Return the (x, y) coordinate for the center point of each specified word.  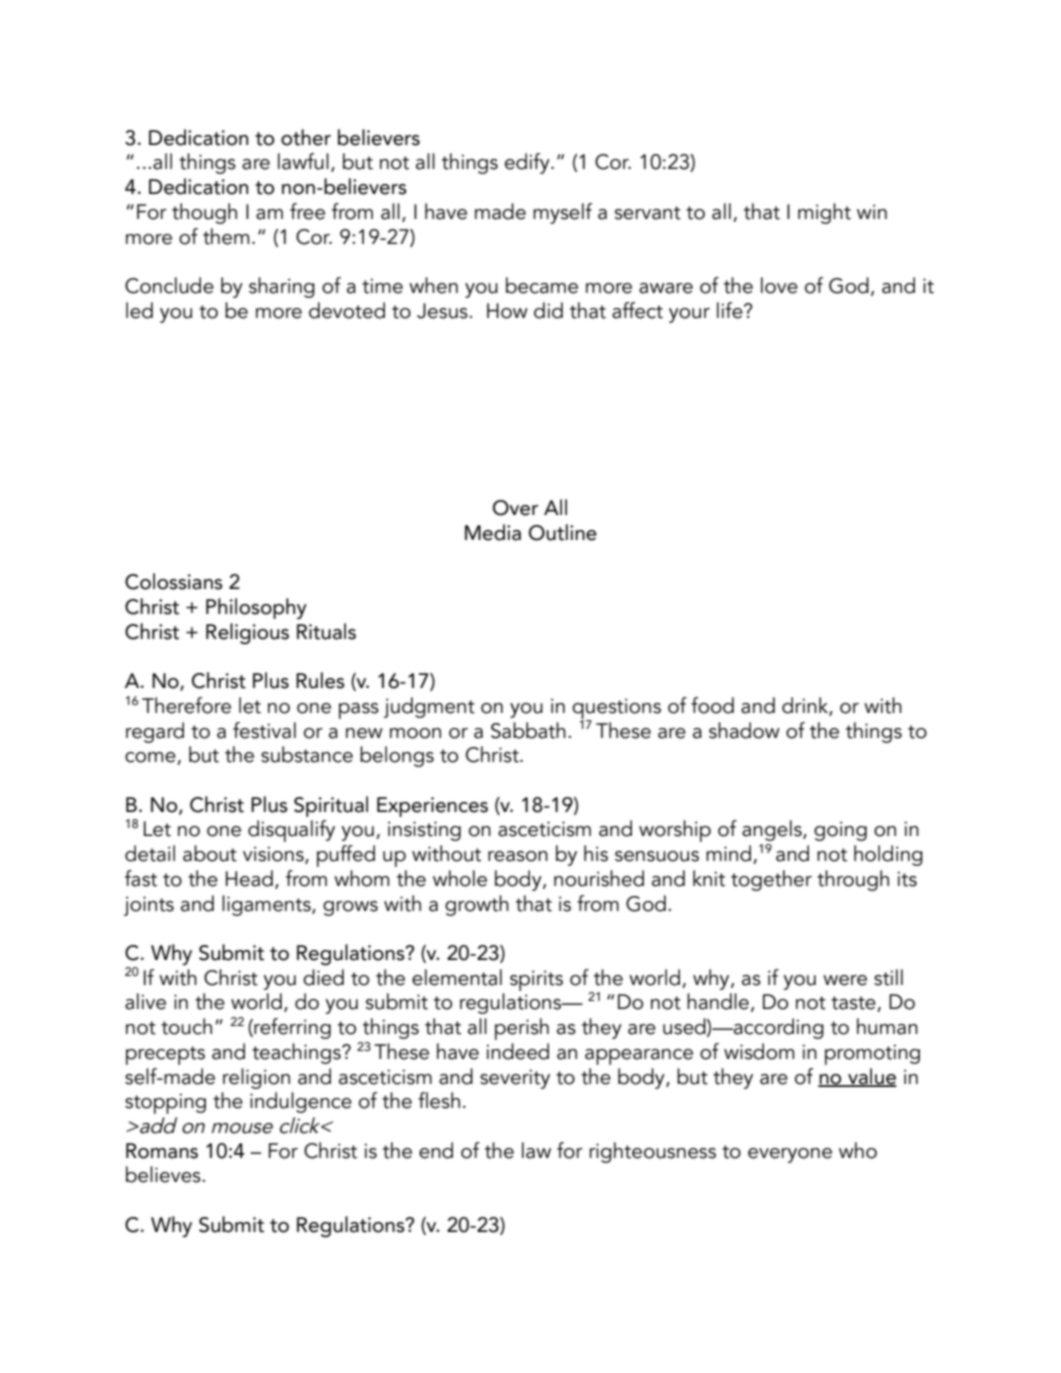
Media (493, 532)
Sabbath (528, 730)
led (139, 310)
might (824, 213)
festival (264, 730)
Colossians (174, 581)
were (845, 980)
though (204, 213)
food (712, 705)
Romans (162, 1151)
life (731, 310)
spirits (536, 980)
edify (528, 163)
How (507, 311)
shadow (744, 730)
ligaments (267, 905)
